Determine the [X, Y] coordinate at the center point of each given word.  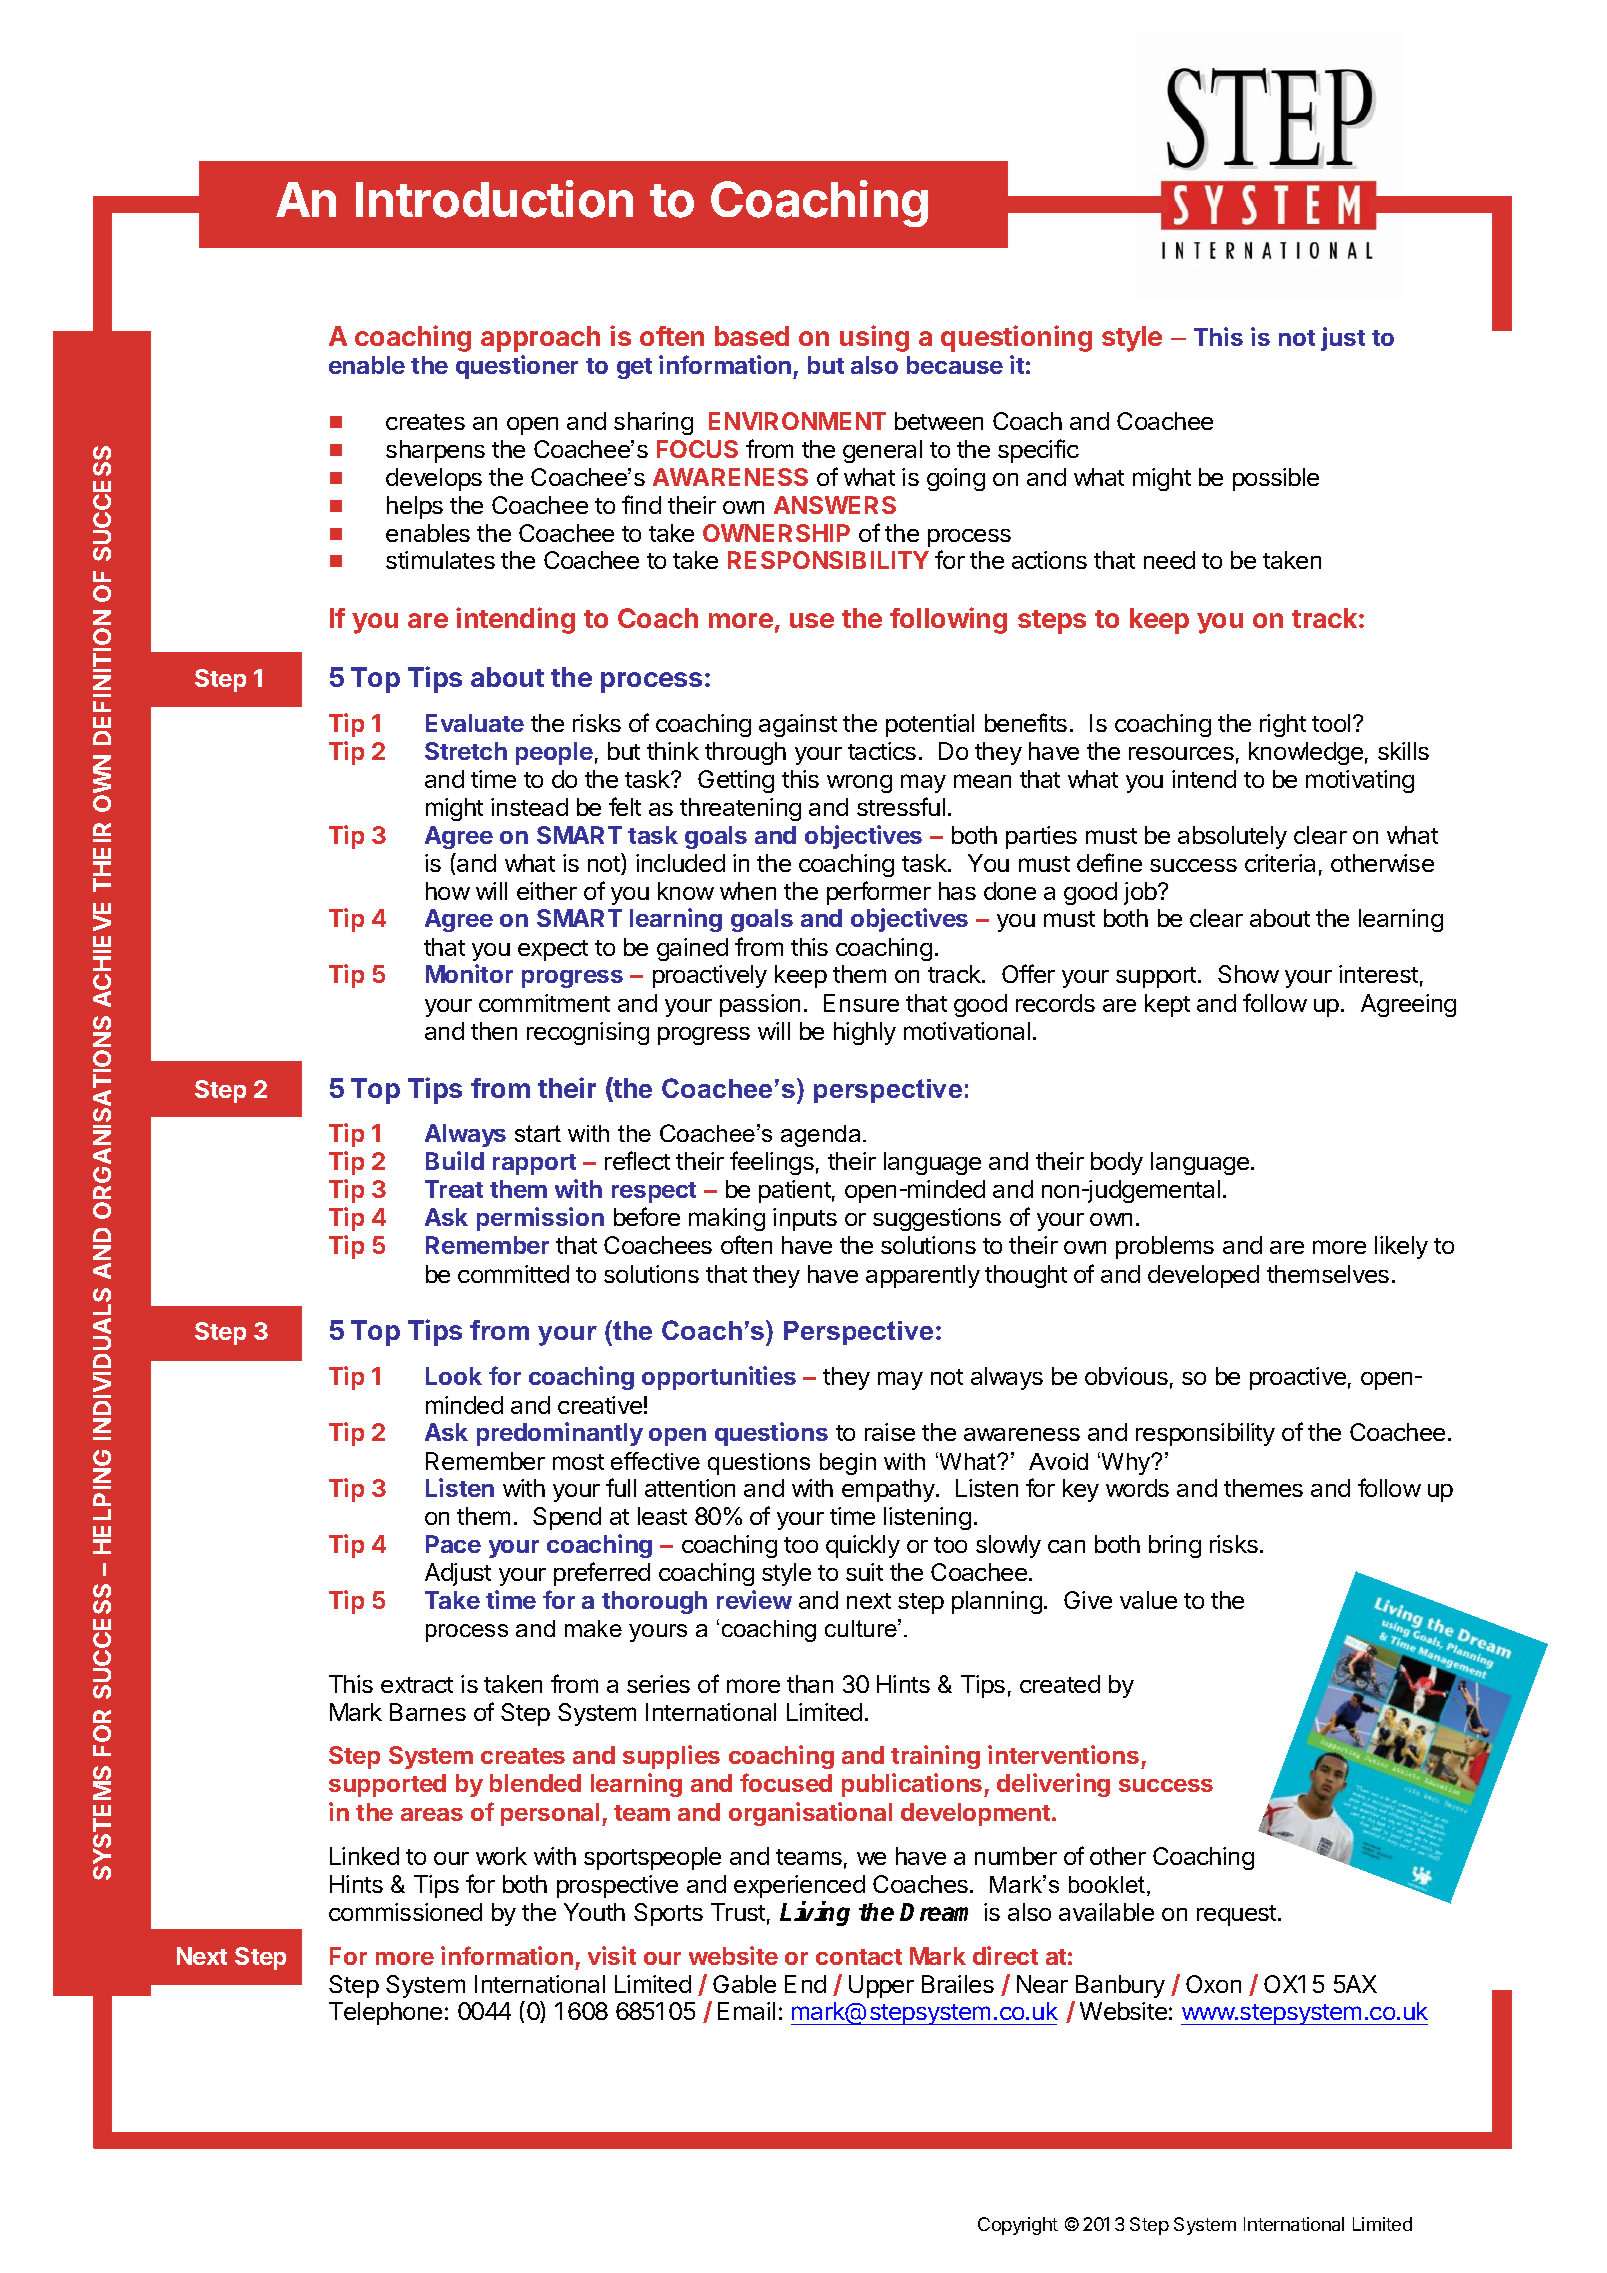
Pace [453, 1544]
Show [1248, 974]
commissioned [405, 1912]
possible [1276, 479]
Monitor [469, 973]
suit [864, 1572]
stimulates [440, 560]
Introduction [494, 199]
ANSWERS [835, 505]
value [1148, 1600]
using [874, 338]
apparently [923, 1276]
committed [513, 1274]
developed [1203, 1276]
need [1169, 560]
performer [879, 893]
